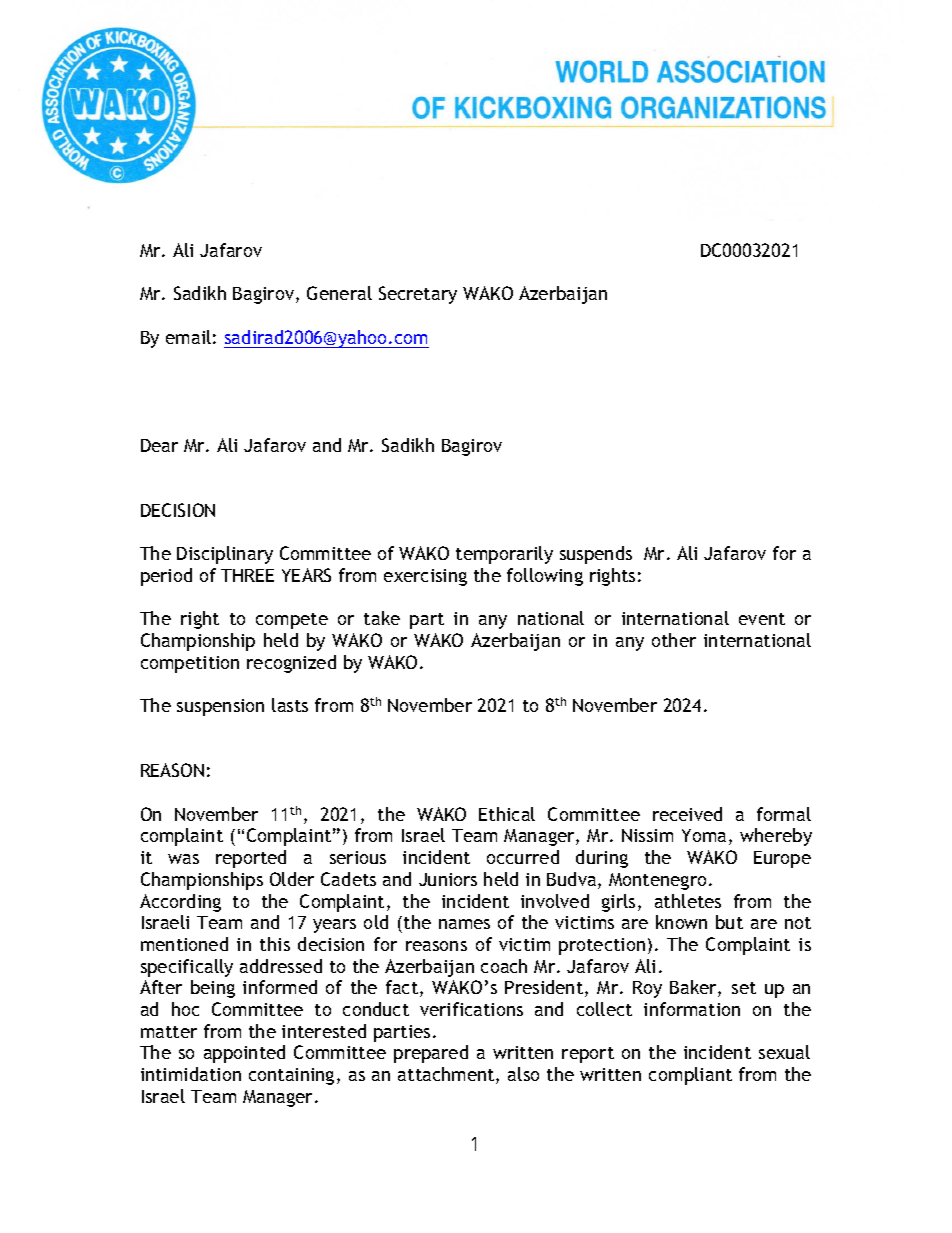  What do you see at coordinates (339, 293) in the screenshot?
I see `General` at bounding box center [339, 293].
